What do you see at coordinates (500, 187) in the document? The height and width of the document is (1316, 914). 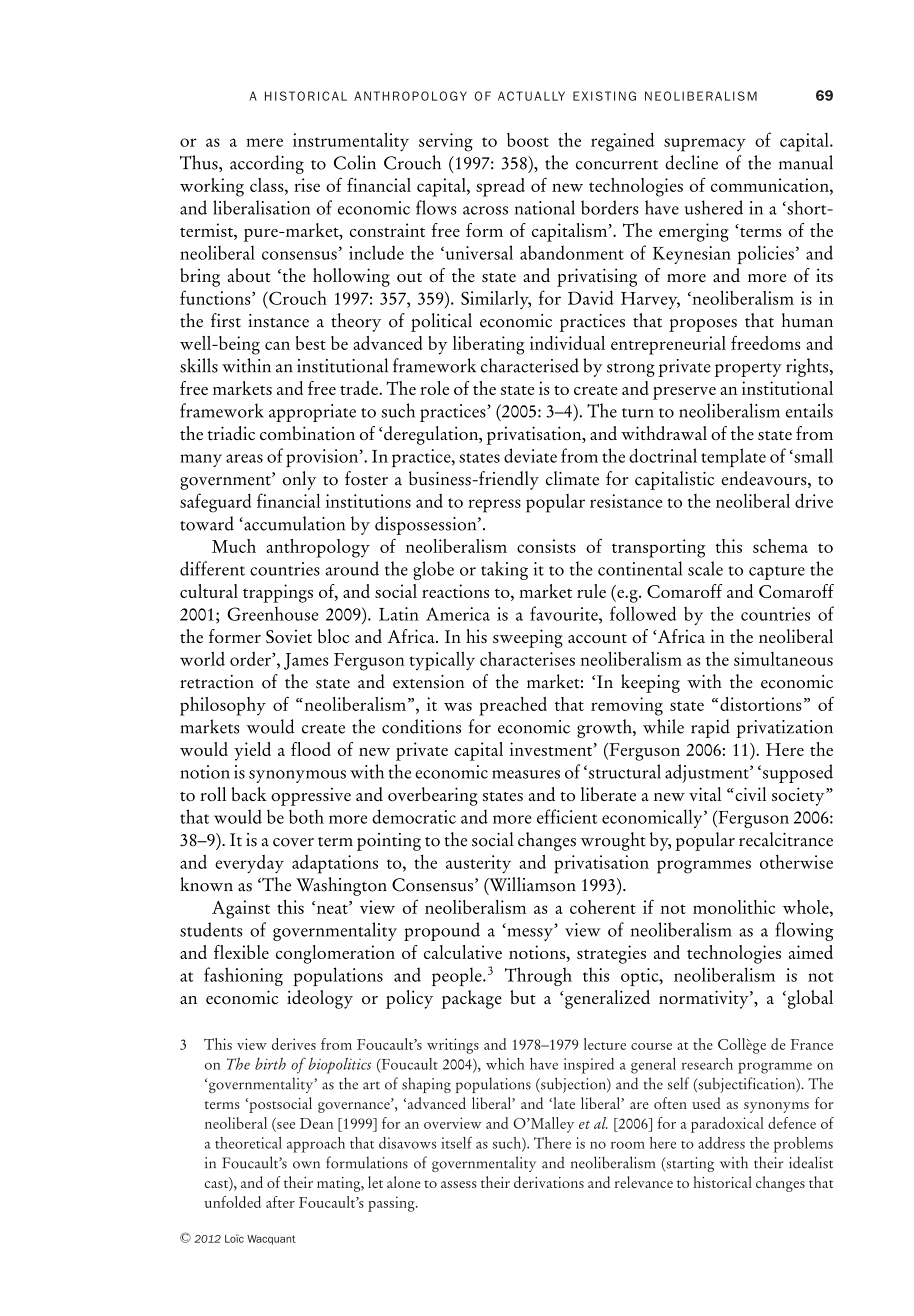 I see `spread` at bounding box center [500, 187].
